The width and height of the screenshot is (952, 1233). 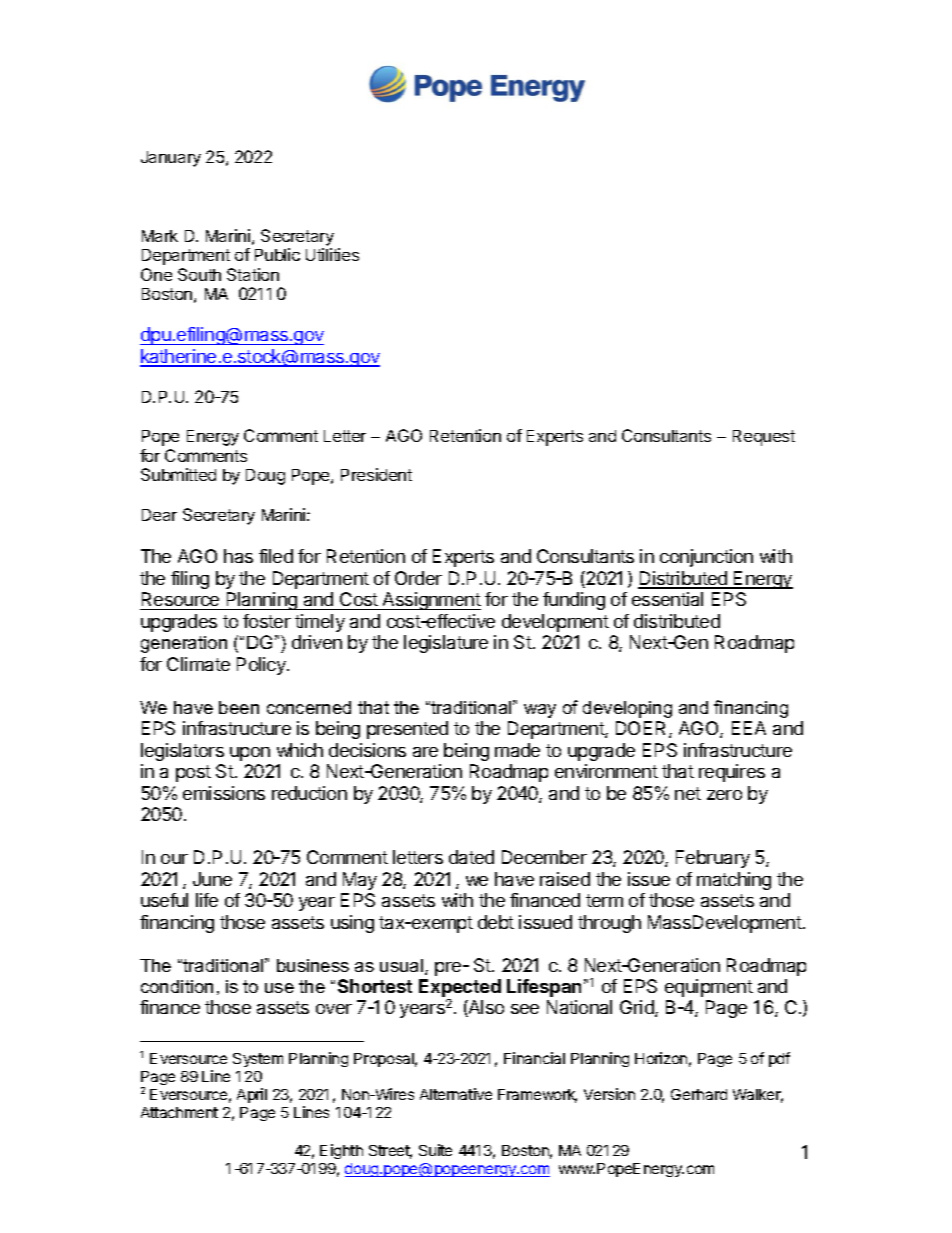 What do you see at coordinates (171, 159) in the screenshot?
I see `January` at bounding box center [171, 159].
